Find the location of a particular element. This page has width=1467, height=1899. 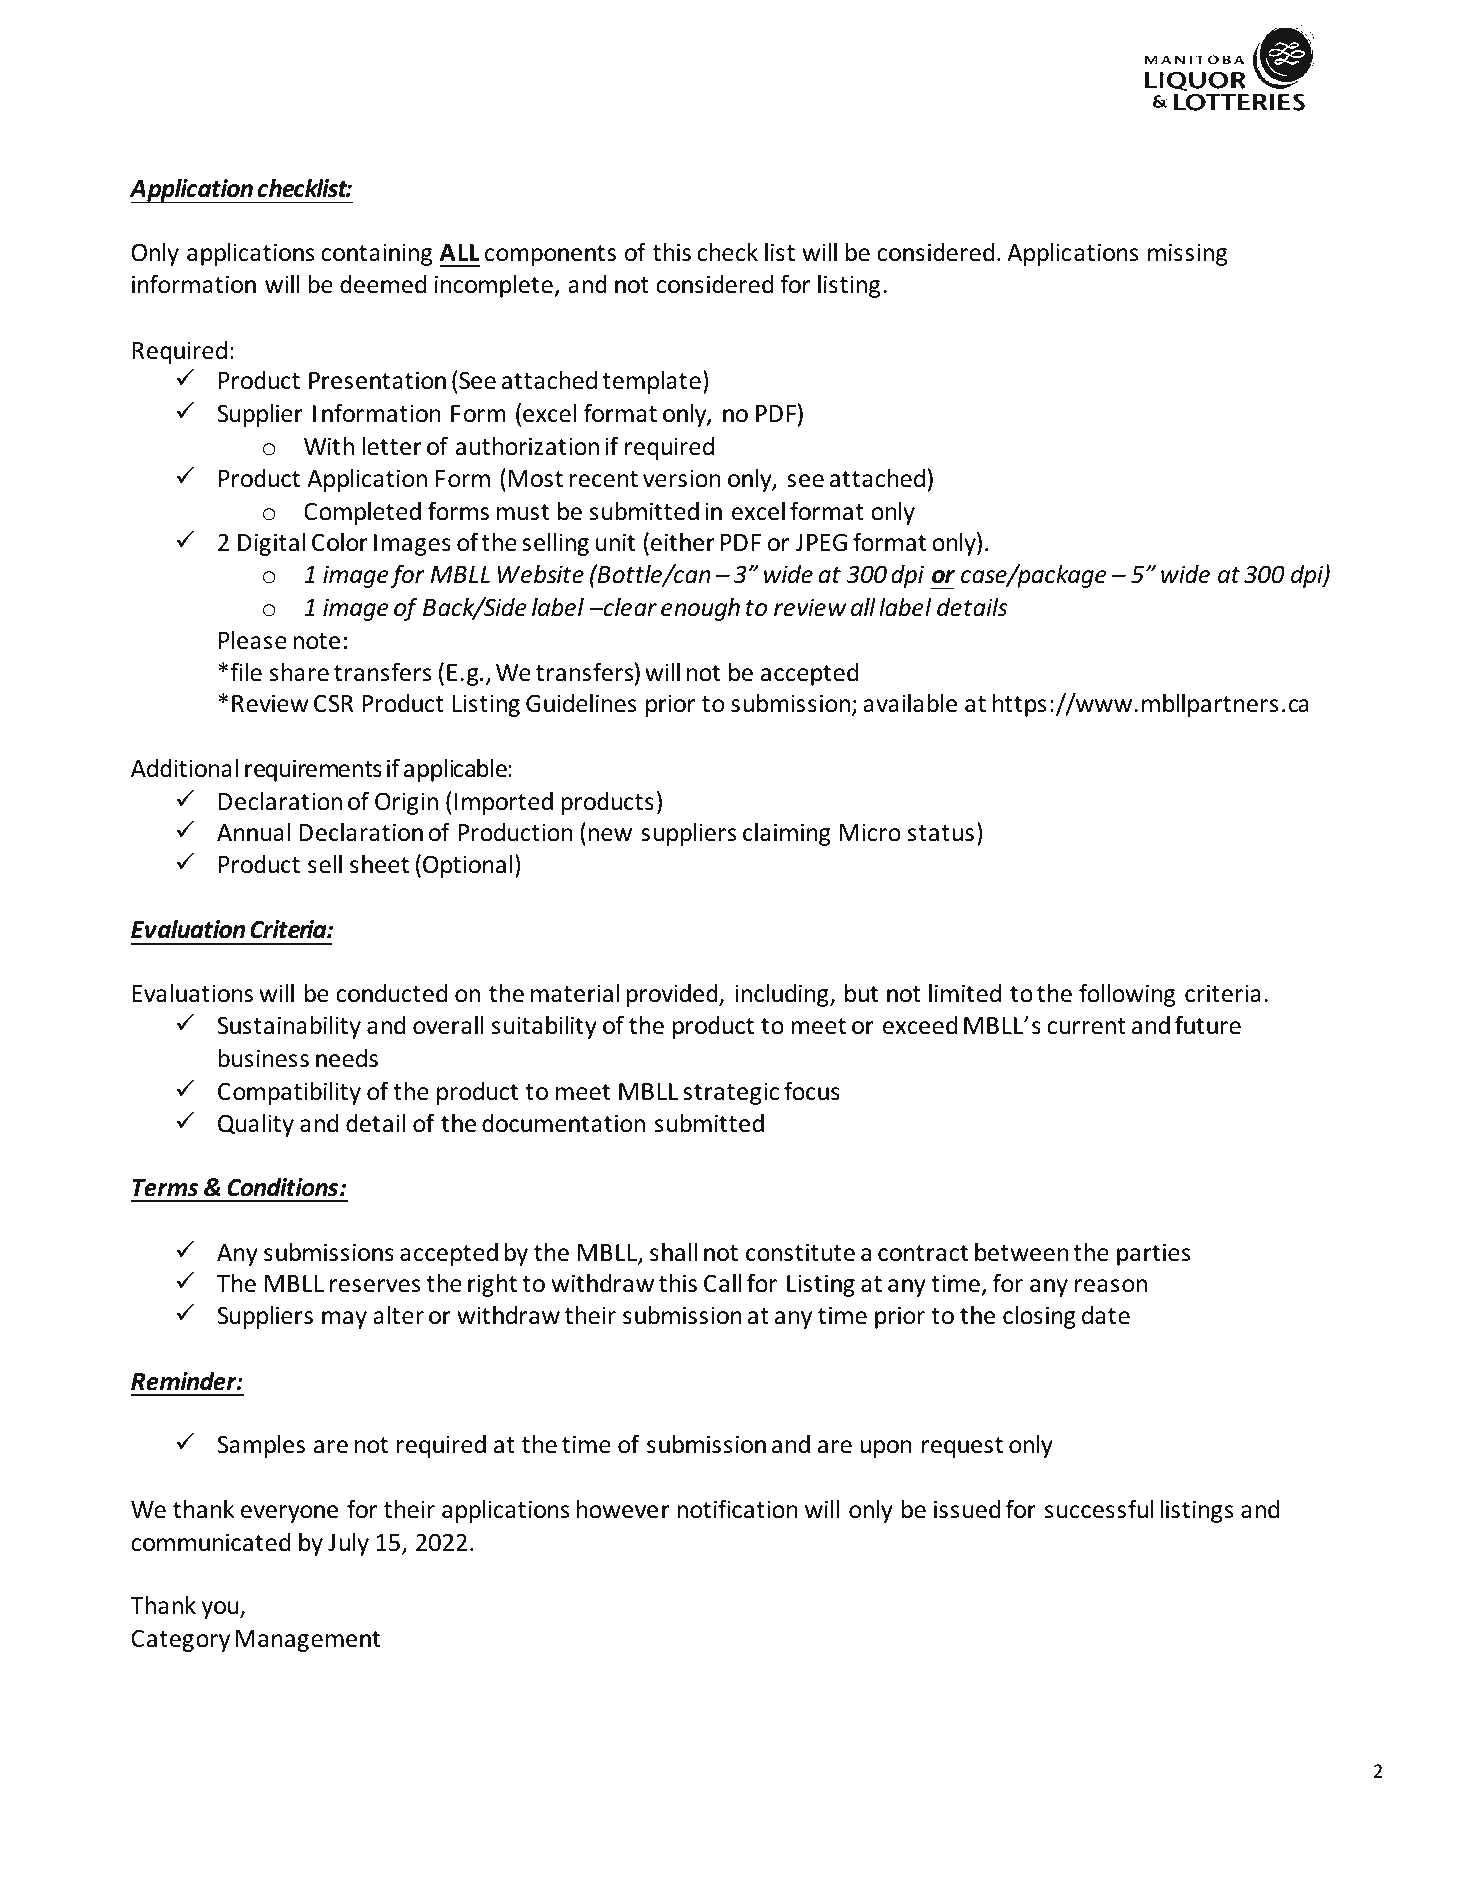

Sustainability is located at coordinates (289, 1027).
